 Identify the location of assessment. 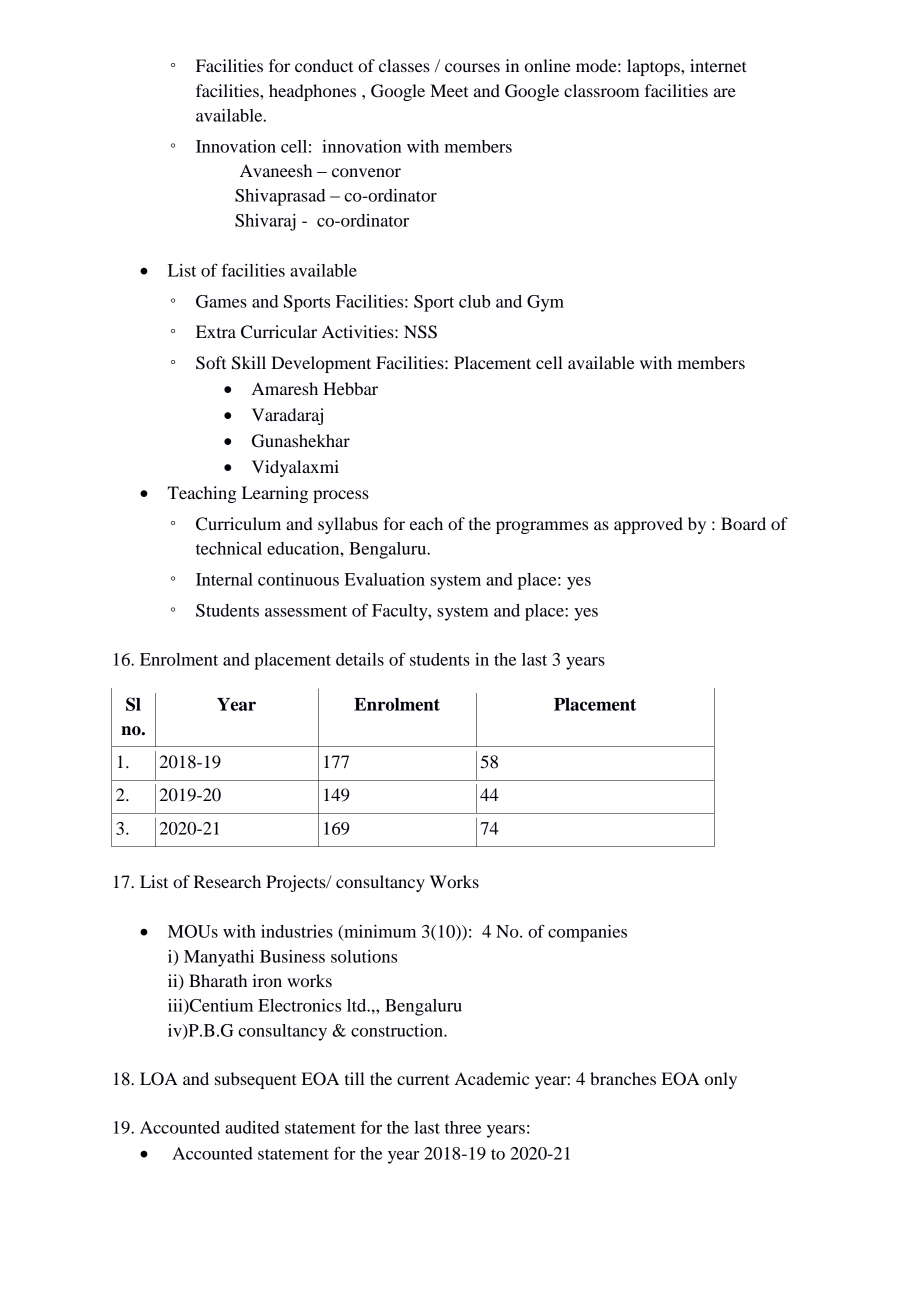
(306, 611).
